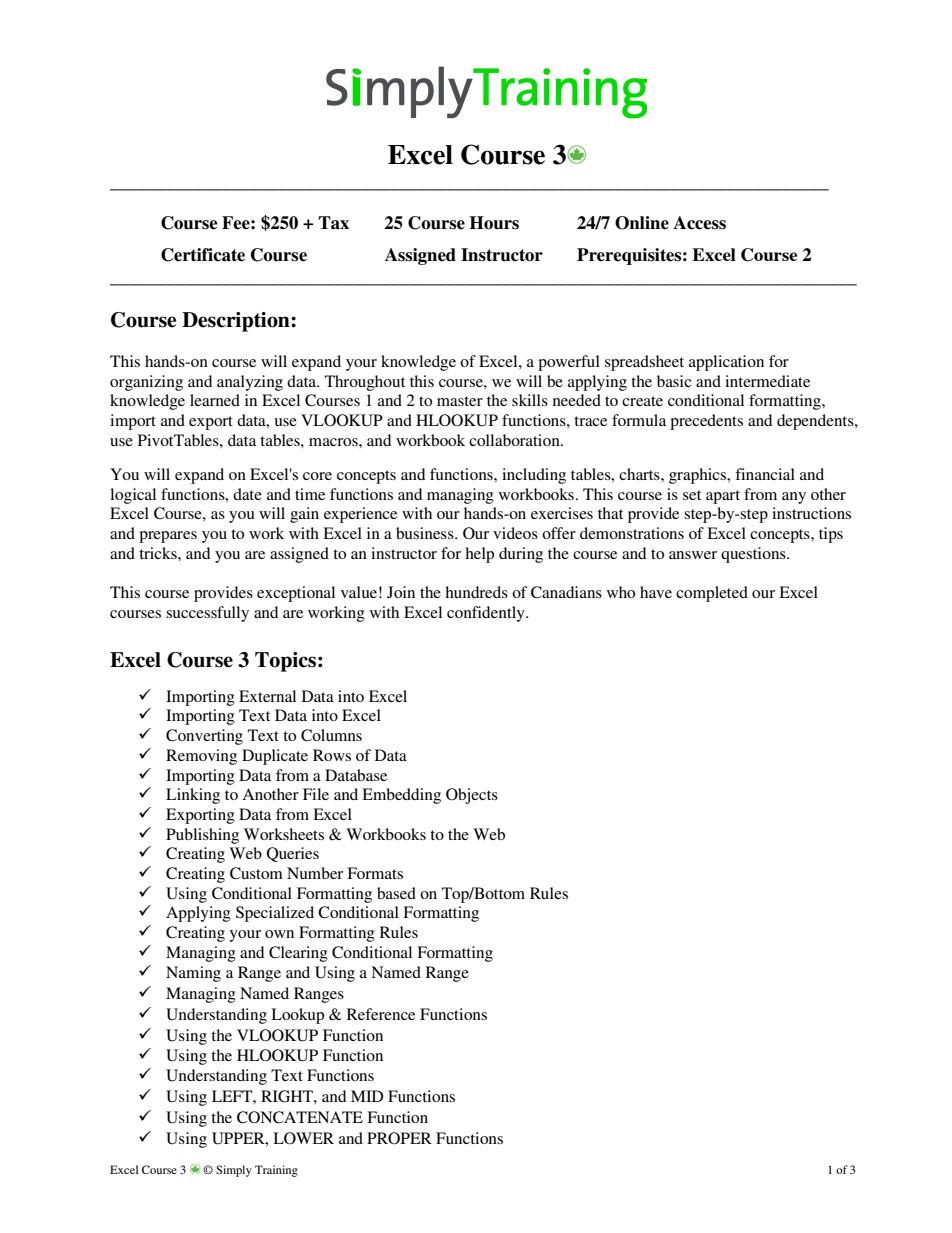 The image size is (952, 1233). Describe the element at coordinates (267, 696) in the screenshot. I see `External` at that location.
